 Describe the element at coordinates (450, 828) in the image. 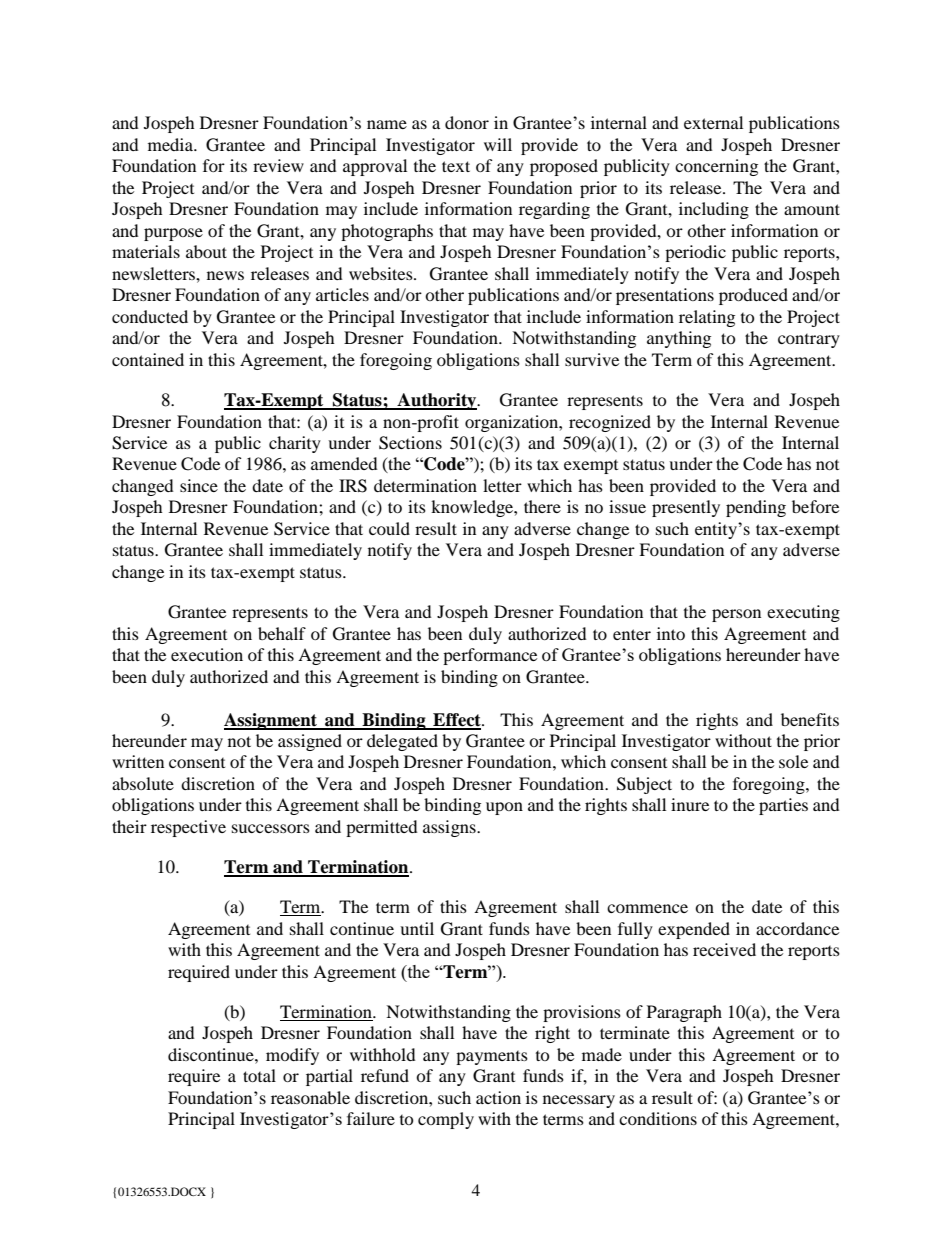

I see `assigns` at that location.
